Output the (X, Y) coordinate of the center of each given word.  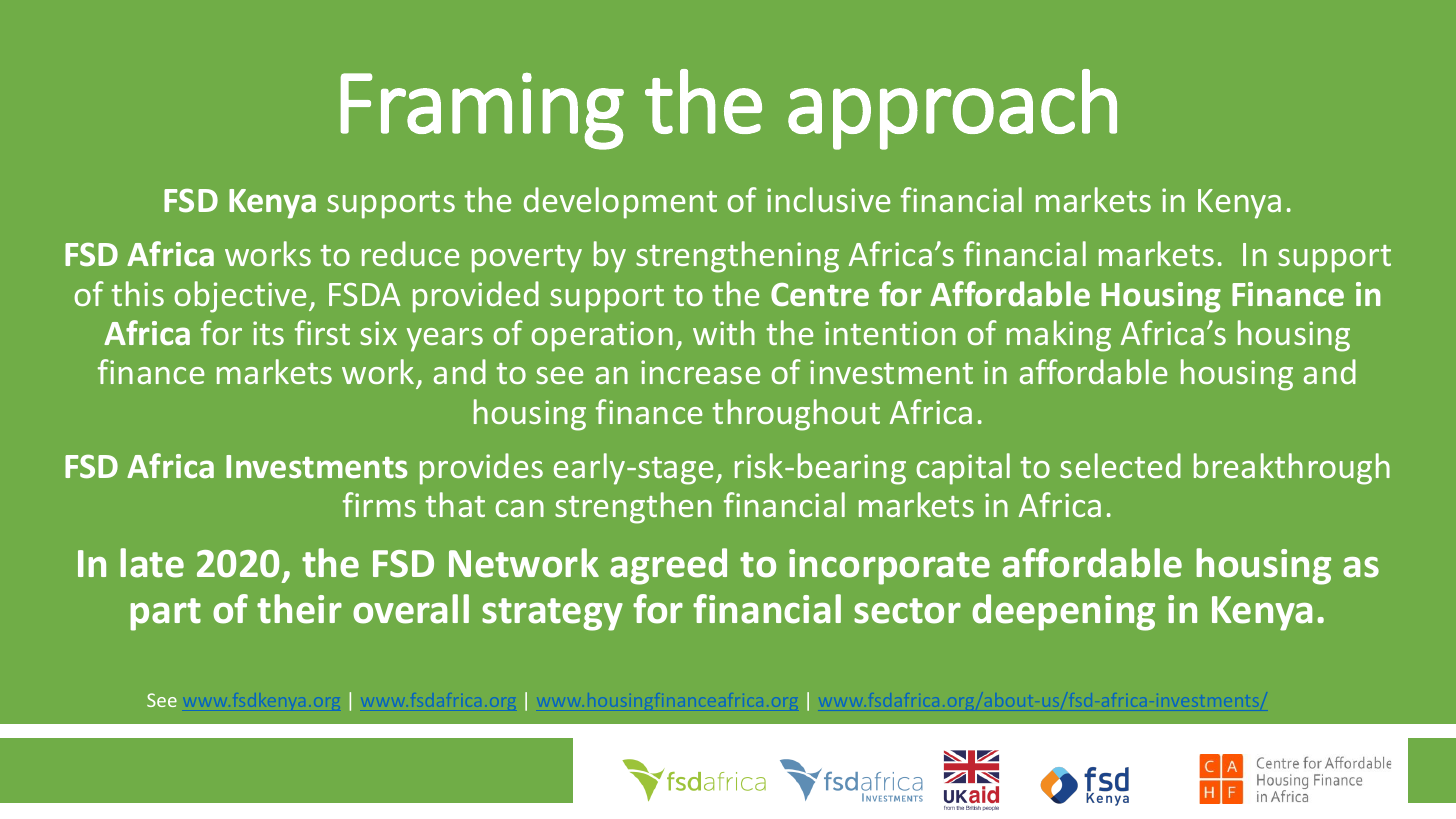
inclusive (829, 199)
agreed (668, 566)
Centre (820, 295)
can (519, 508)
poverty (527, 259)
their (299, 609)
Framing (482, 111)
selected (1120, 465)
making (1059, 336)
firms (379, 504)
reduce (411, 253)
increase (701, 372)
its (268, 333)
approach (952, 109)
